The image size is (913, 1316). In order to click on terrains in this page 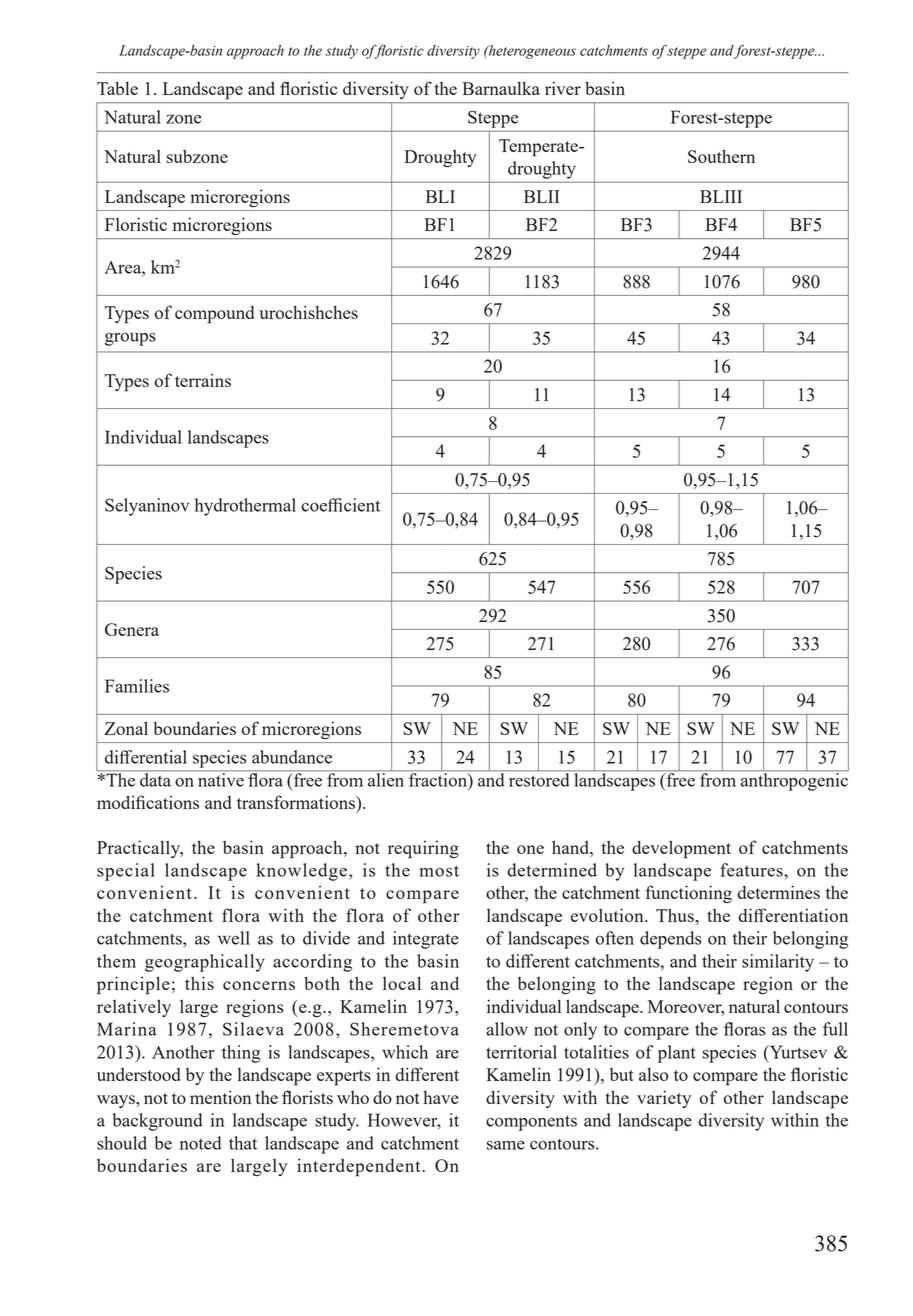, I will do `click(203, 380)`.
